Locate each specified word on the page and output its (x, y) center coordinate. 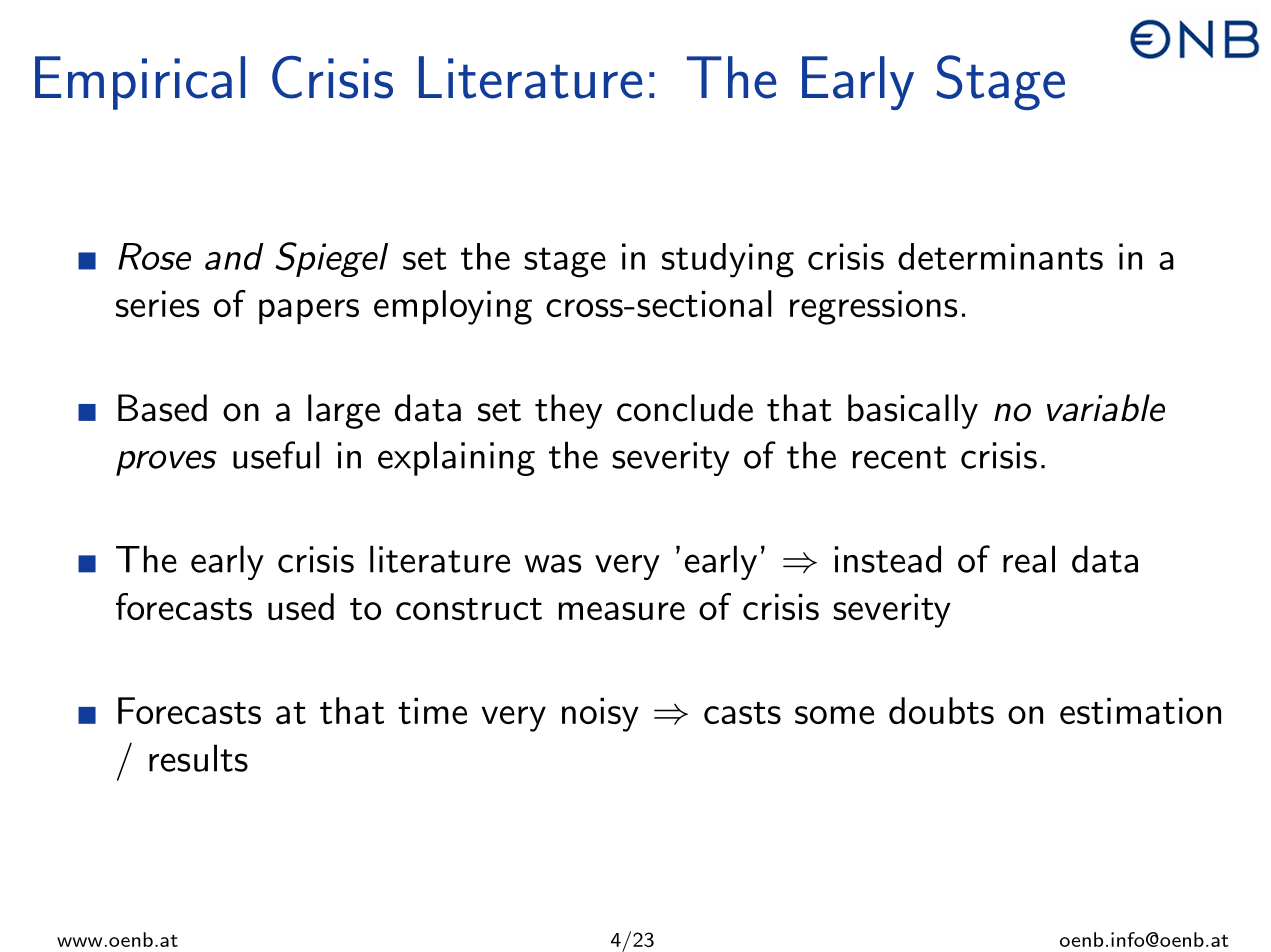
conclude (685, 408)
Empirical (140, 83)
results (198, 758)
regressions (874, 307)
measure (622, 611)
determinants (1000, 256)
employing (453, 307)
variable (1106, 408)
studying (728, 260)
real (1029, 559)
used (301, 606)
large (344, 411)
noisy (600, 714)
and (234, 256)
